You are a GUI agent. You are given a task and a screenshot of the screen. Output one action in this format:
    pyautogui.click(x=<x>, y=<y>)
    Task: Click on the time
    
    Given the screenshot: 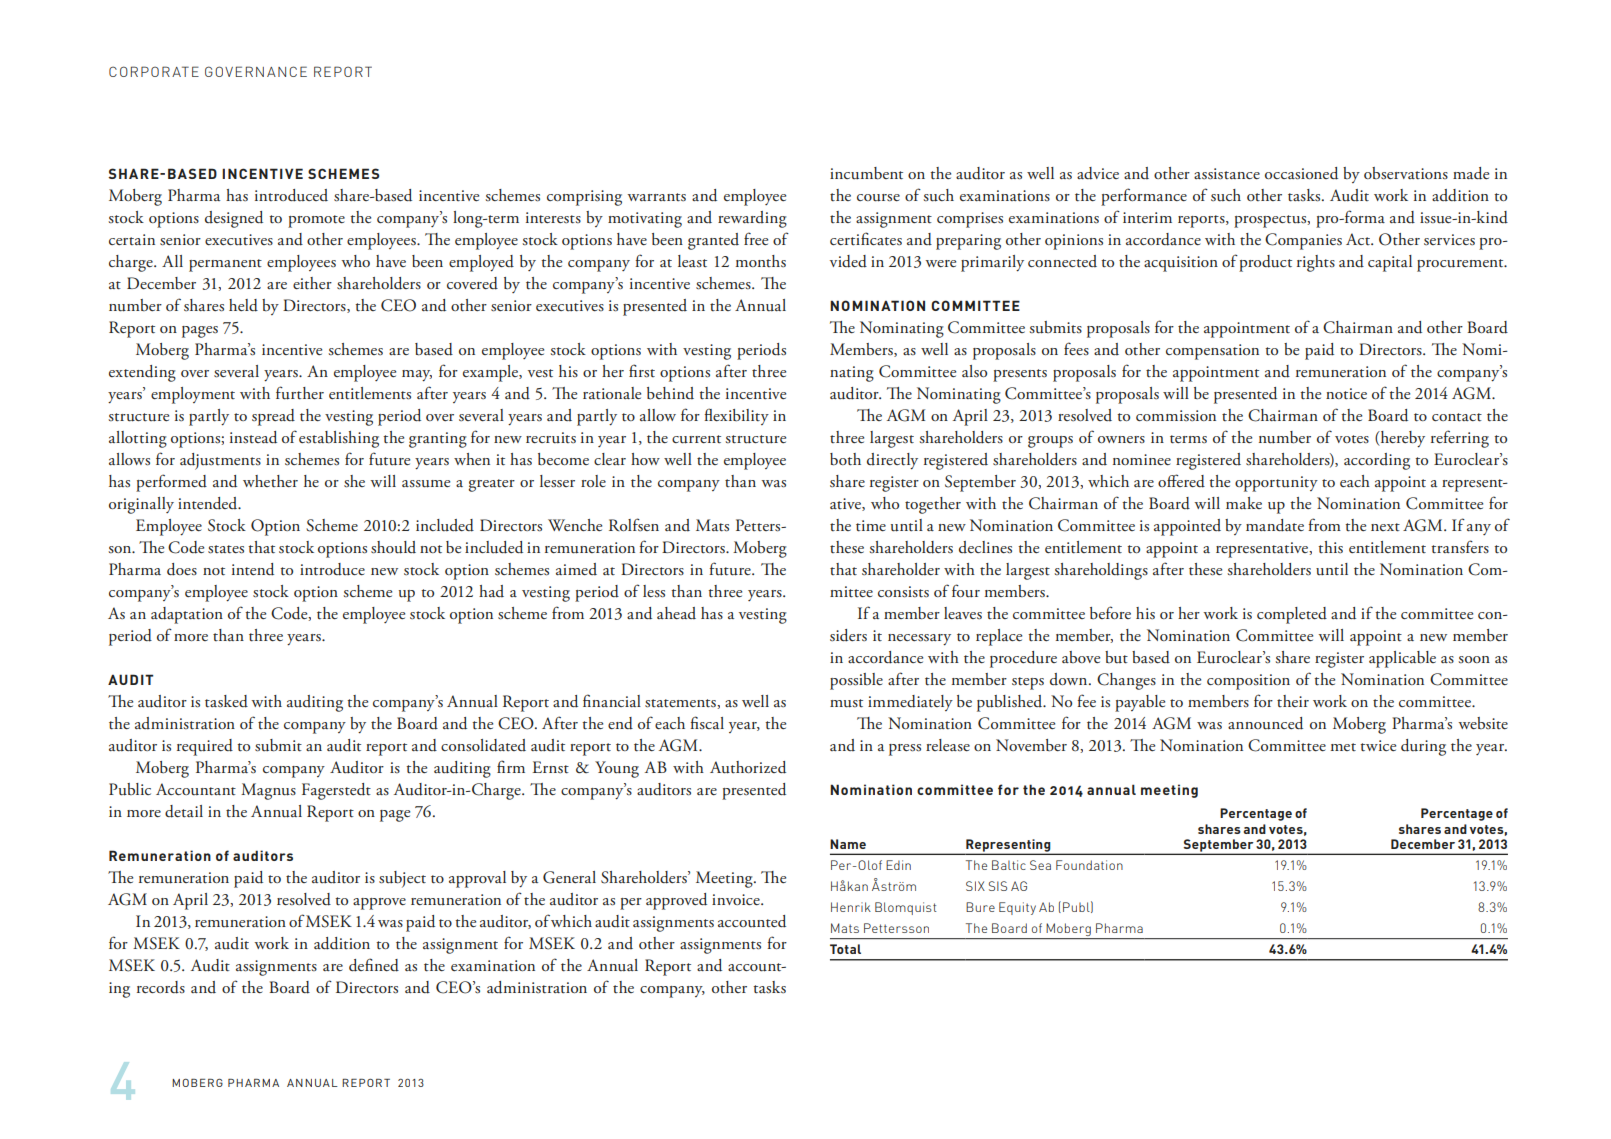 What is the action you would take?
    pyautogui.click(x=871, y=526)
